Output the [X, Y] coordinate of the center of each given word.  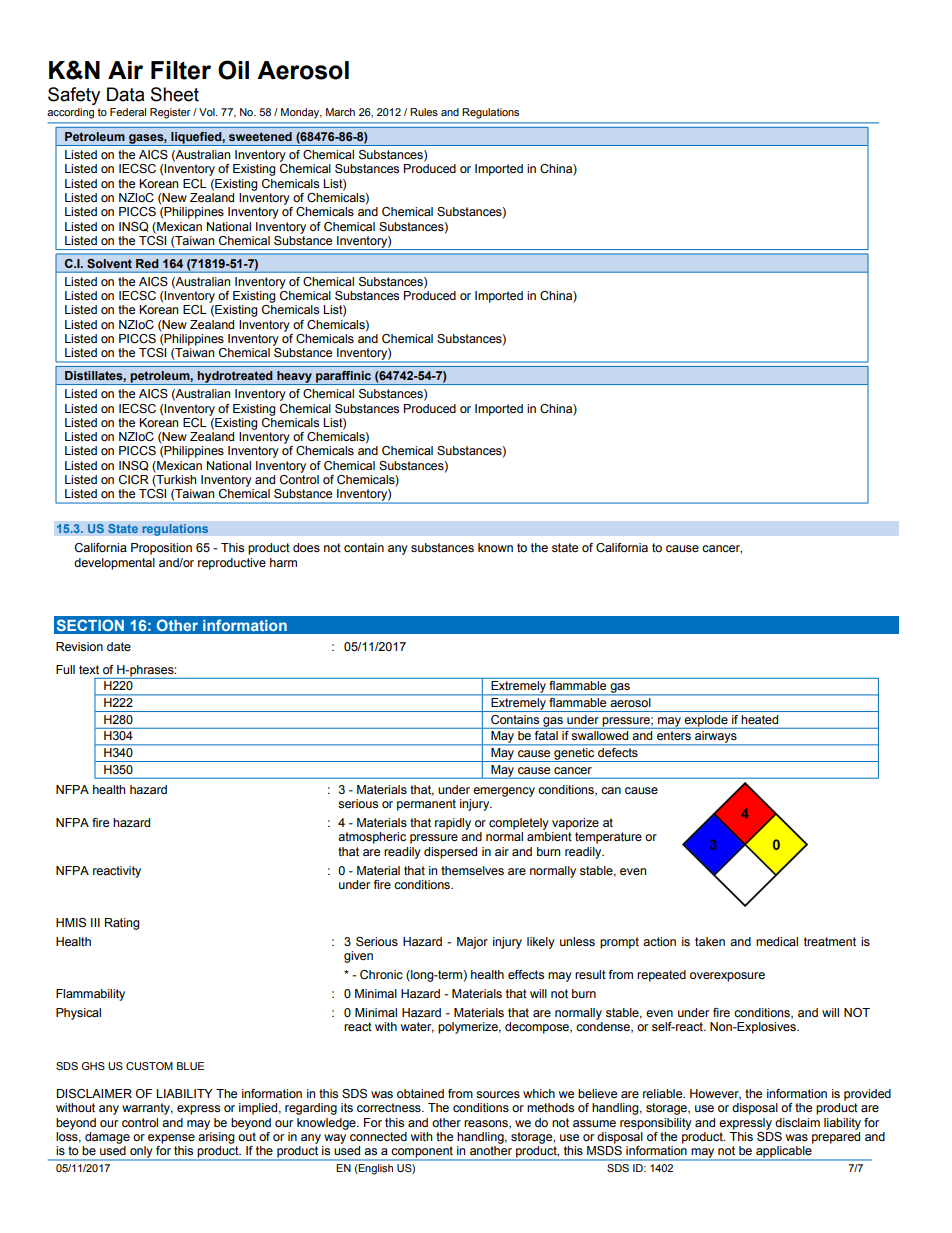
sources [498, 1094]
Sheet [175, 94]
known [495, 547]
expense [171, 1139]
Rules [424, 112]
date [119, 646]
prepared [836, 1136]
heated [760, 719]
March [340, 112]
